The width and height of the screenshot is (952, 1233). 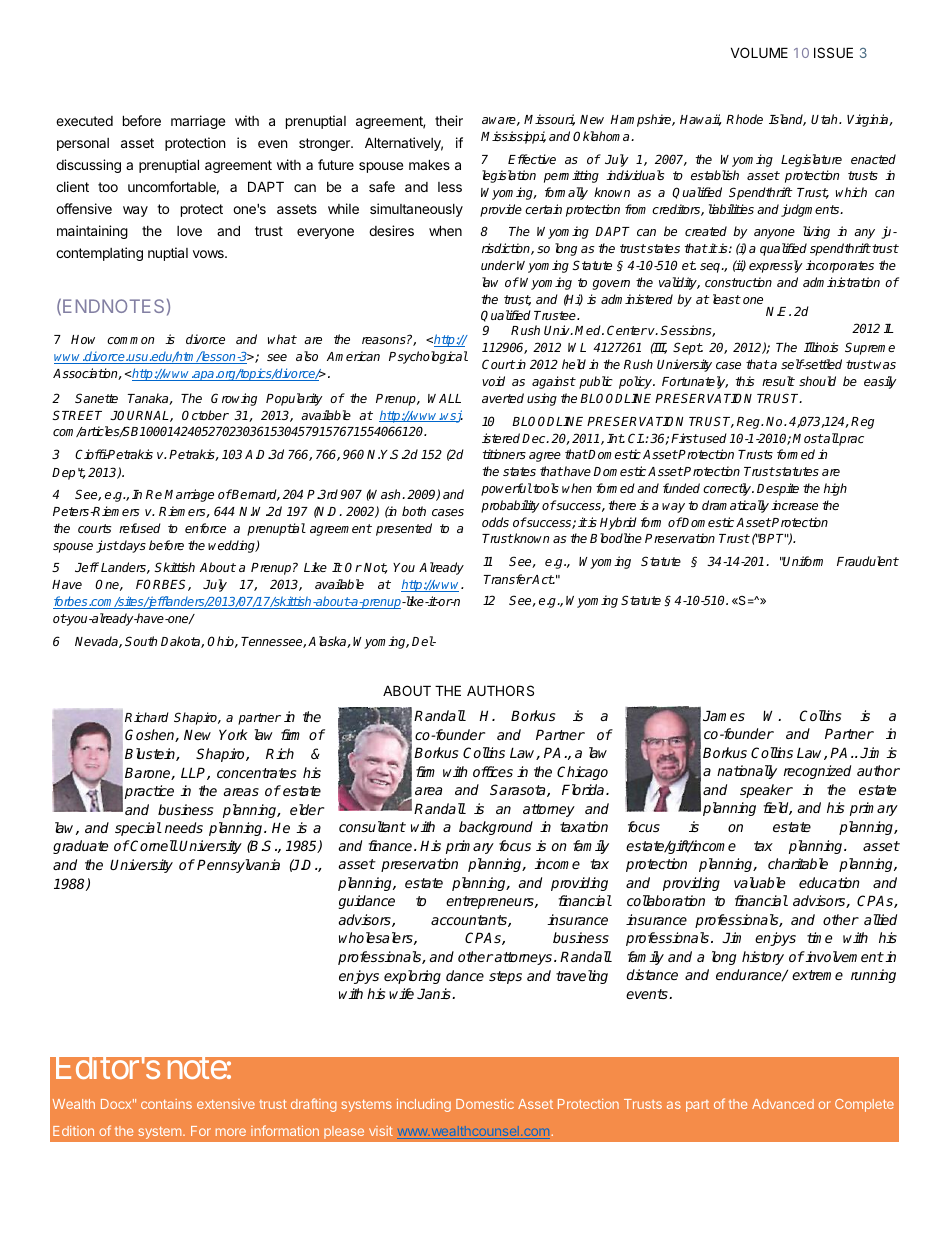 I want to click on Psychological, so click(x=428, y=357).
